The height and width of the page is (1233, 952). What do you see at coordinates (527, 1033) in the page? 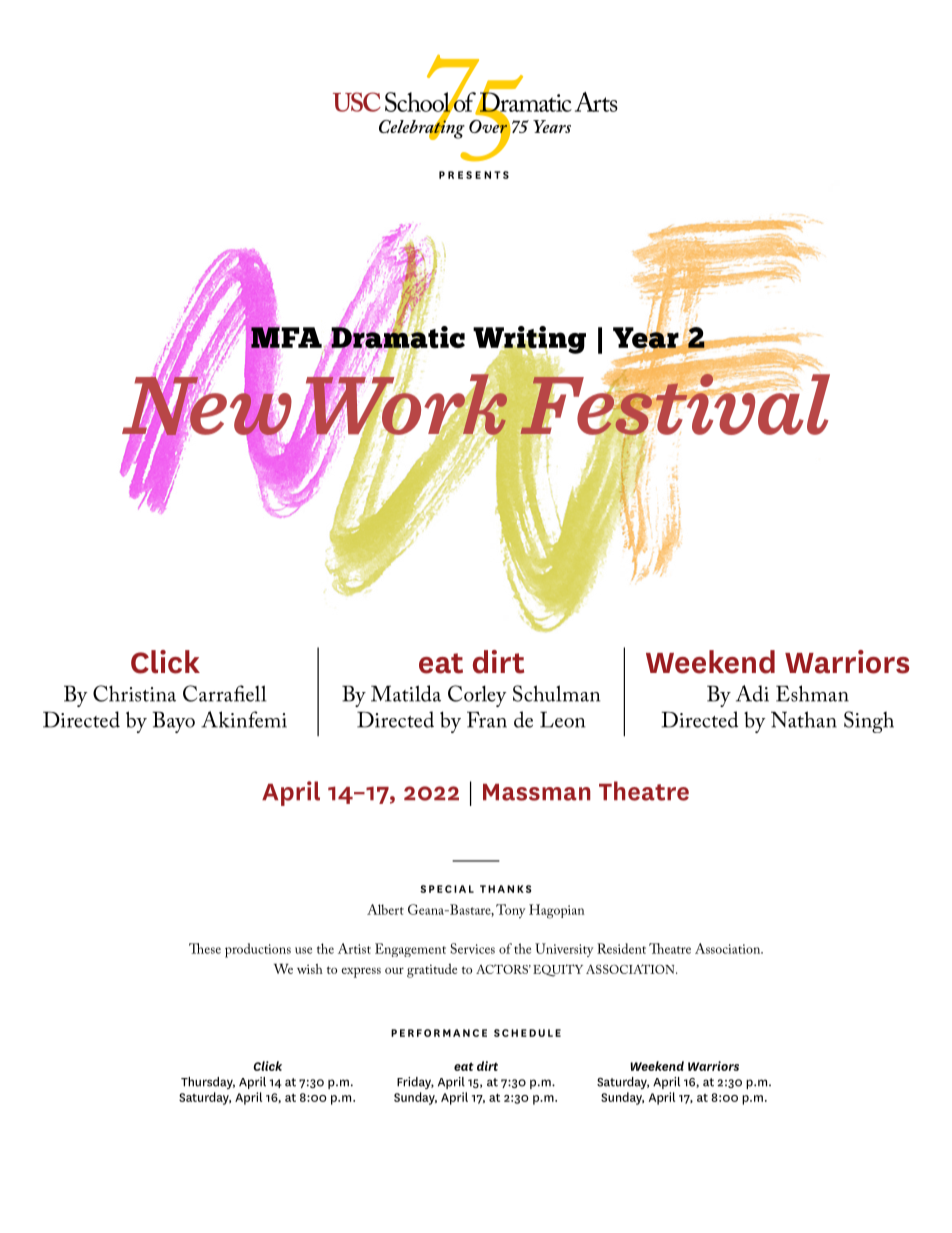
I see `SCHEDULE` at bounding box center [527, 1033].
